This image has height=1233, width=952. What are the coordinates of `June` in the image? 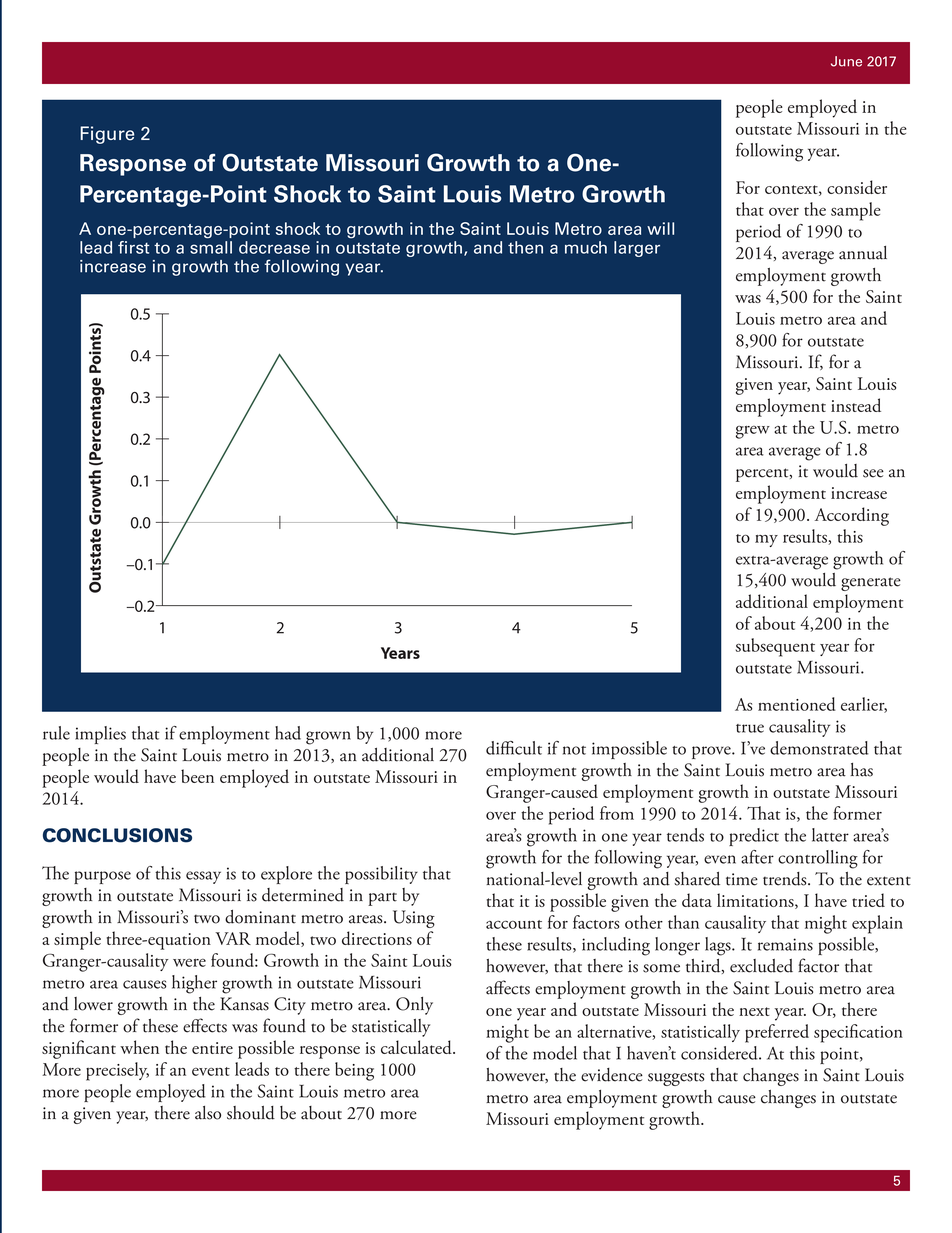 It's located at (846, 61).
